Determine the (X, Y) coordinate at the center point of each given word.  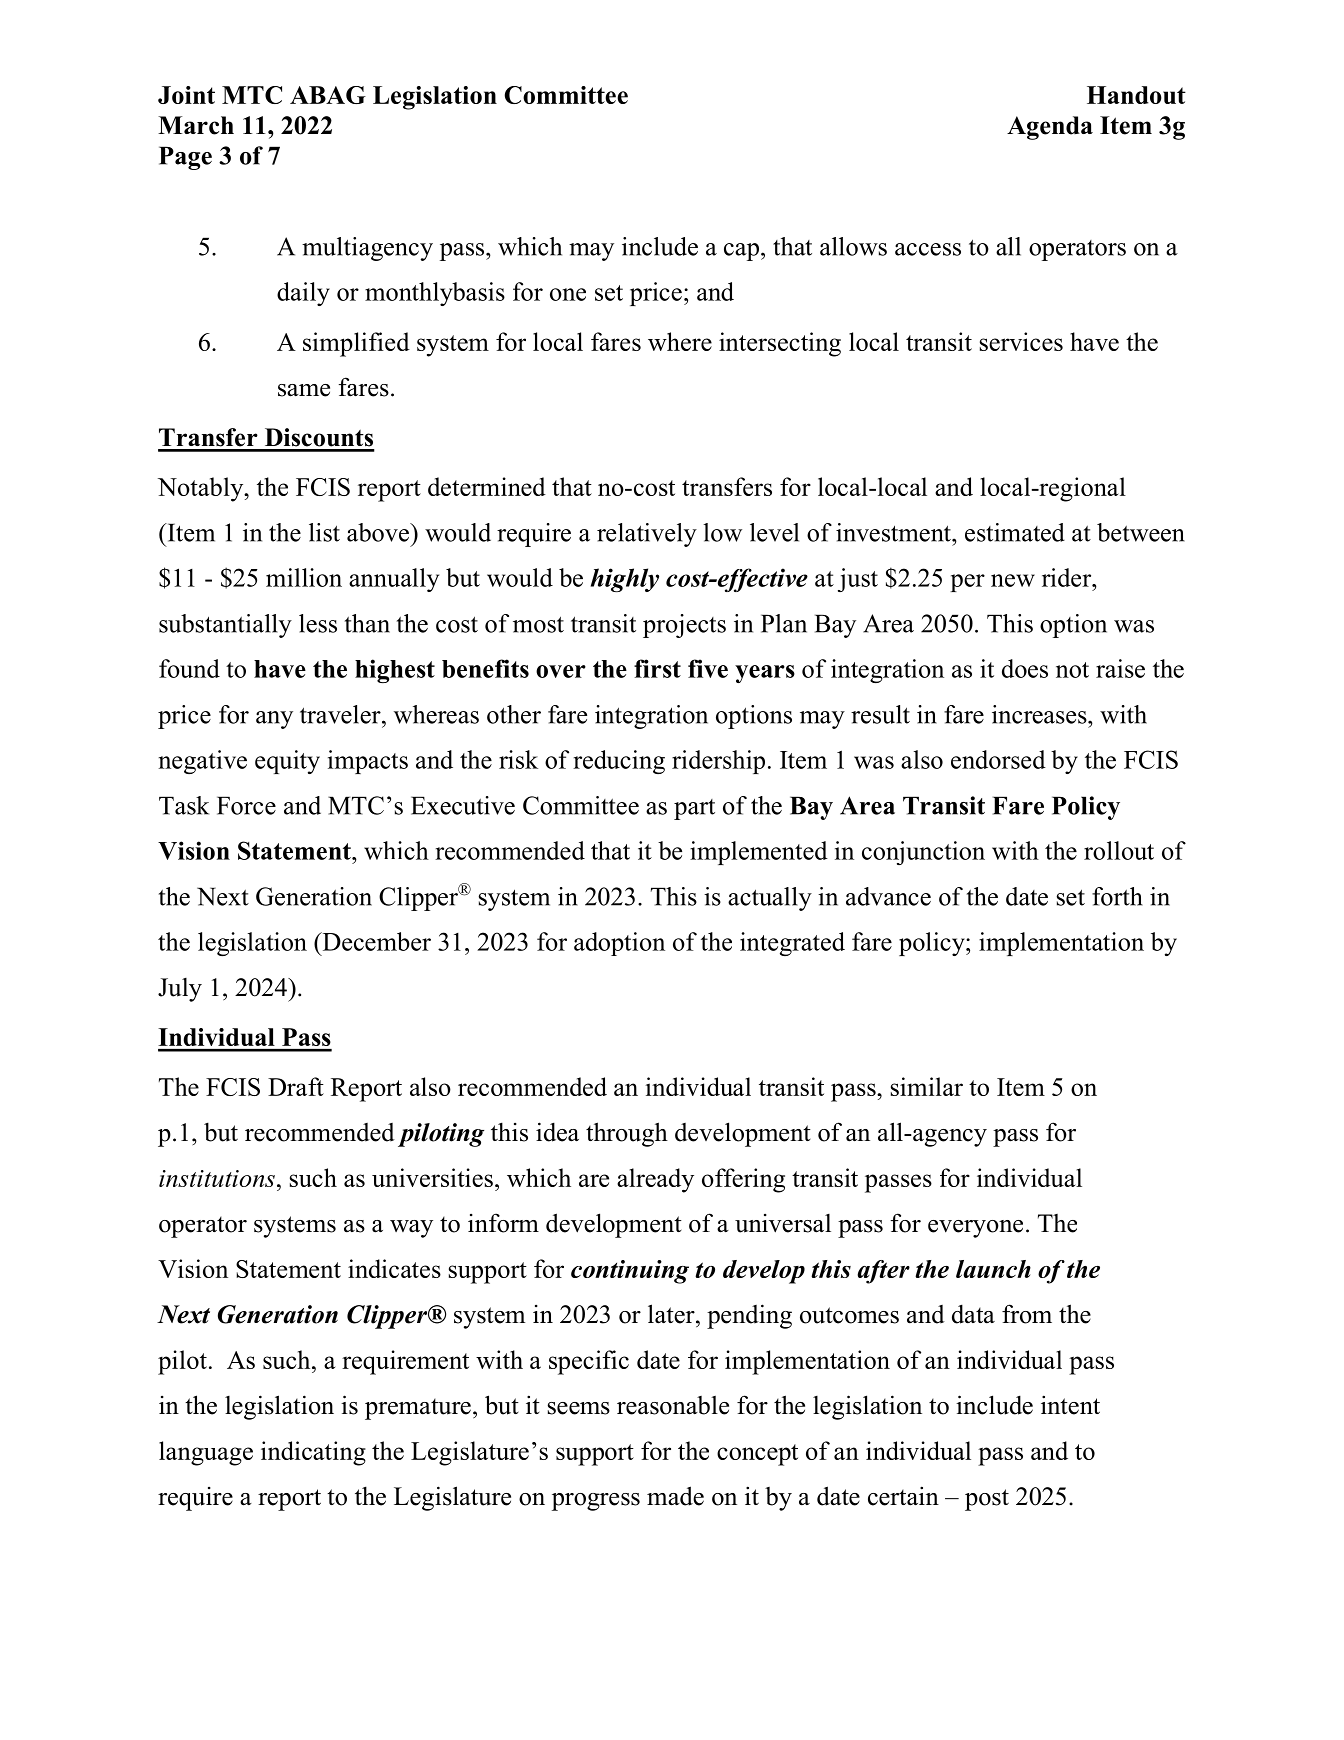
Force (246, 805)
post (987, 1500)
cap (741, 252)
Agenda (1050, 128)
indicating (313, 1453)
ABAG (328, 95)
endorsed (998, 759)
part (694, 809)
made (675, 1496)
